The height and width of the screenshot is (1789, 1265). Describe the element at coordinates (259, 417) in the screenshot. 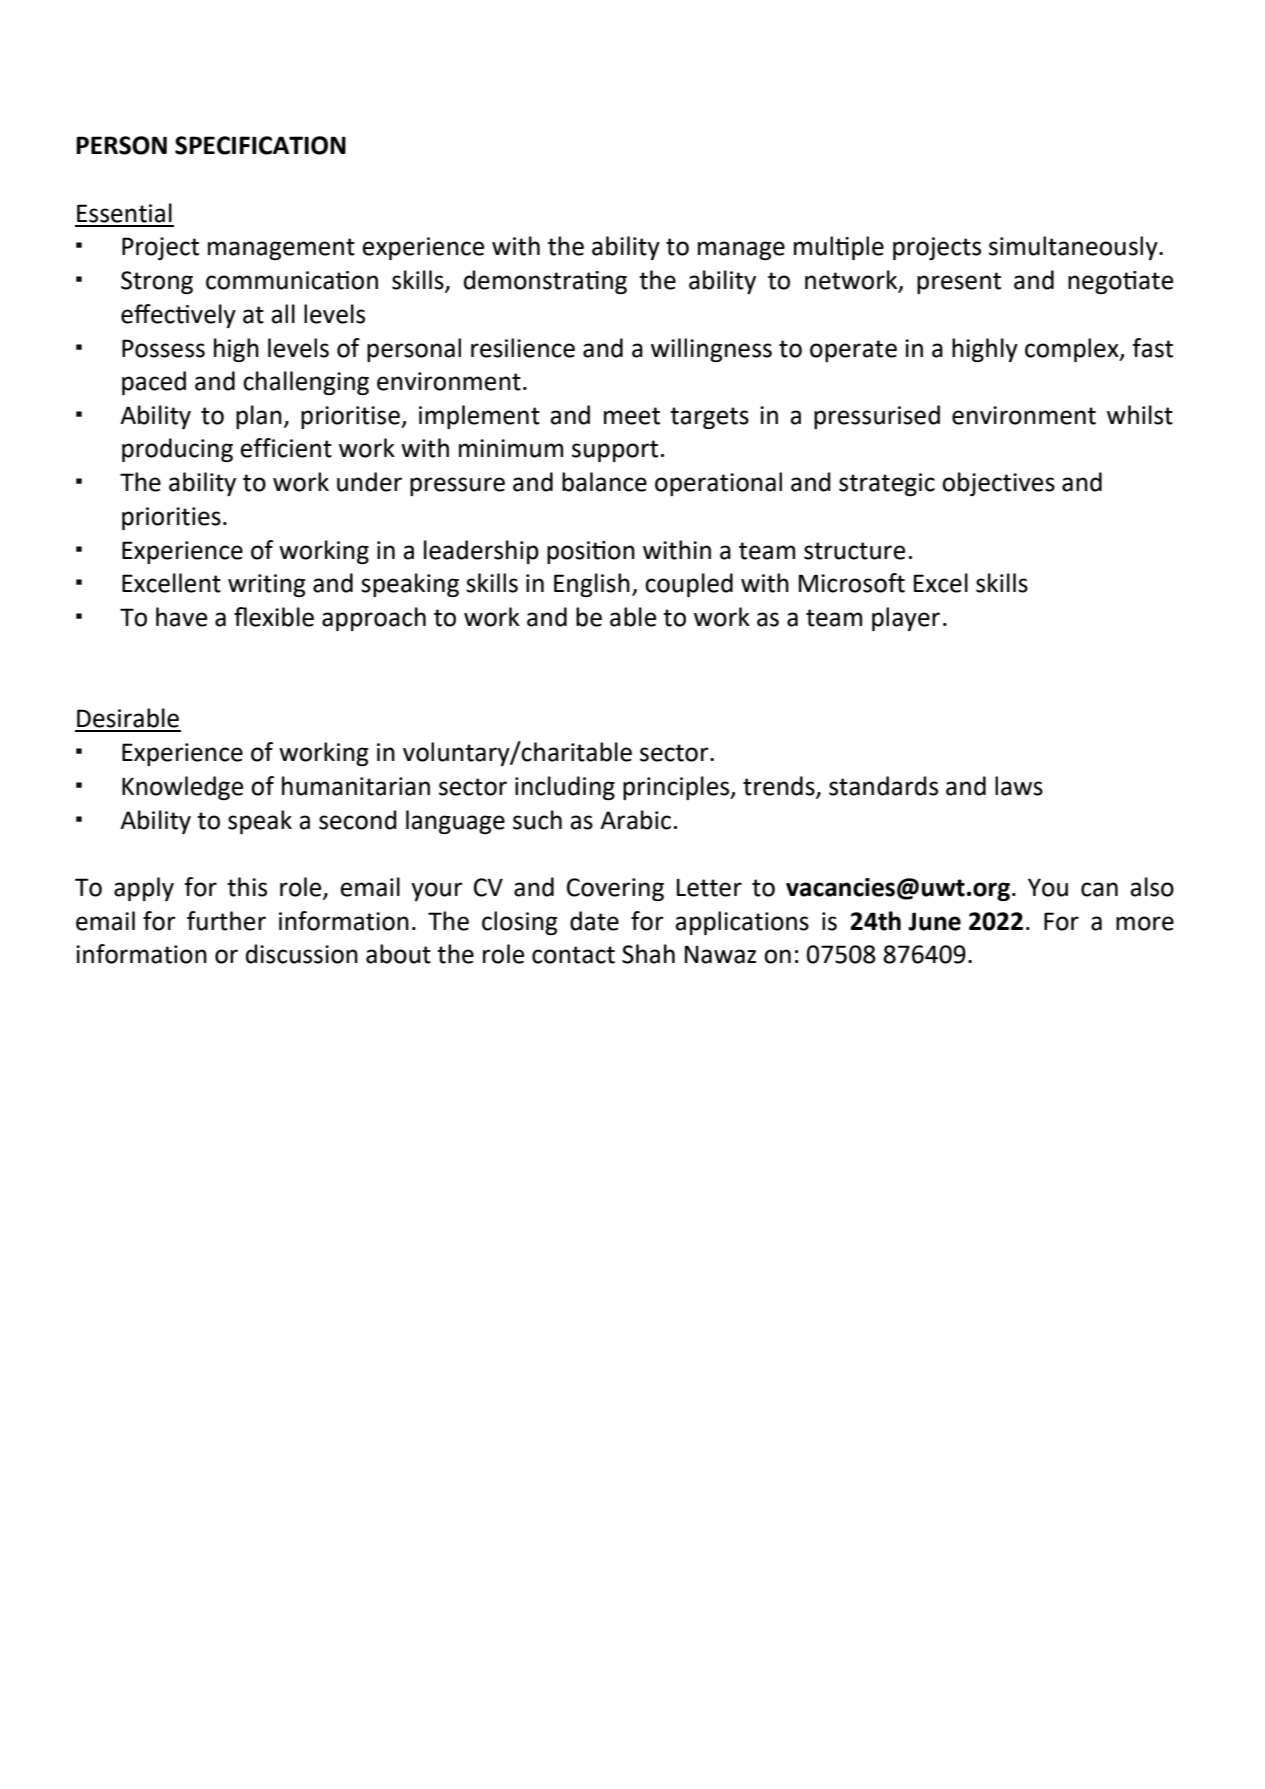

I see `plan` at that location.
